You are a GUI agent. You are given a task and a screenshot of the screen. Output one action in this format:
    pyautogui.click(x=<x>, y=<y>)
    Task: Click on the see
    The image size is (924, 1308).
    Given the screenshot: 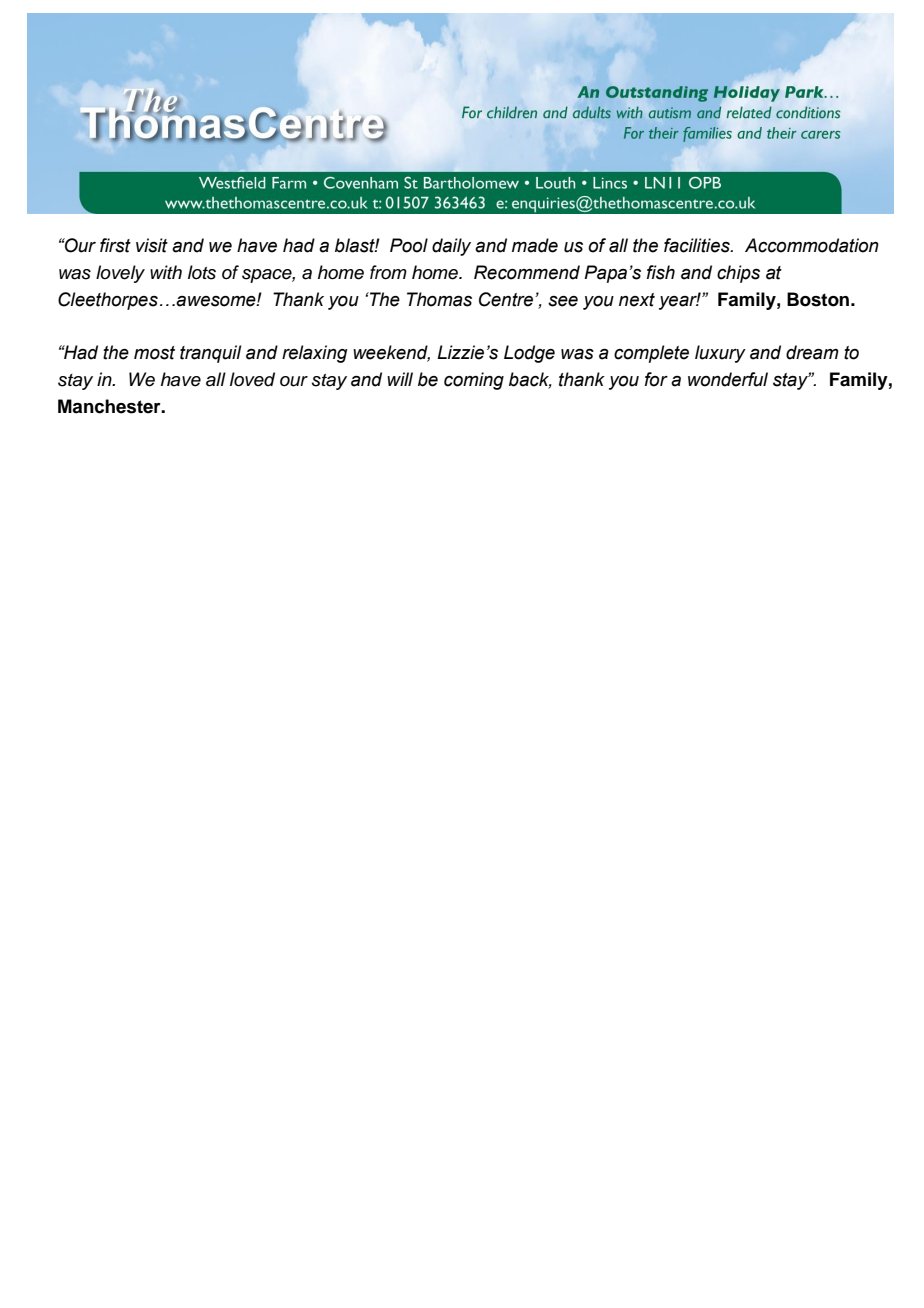 What is the action you would take?
    pyautogui.click(x=563, y=301)
